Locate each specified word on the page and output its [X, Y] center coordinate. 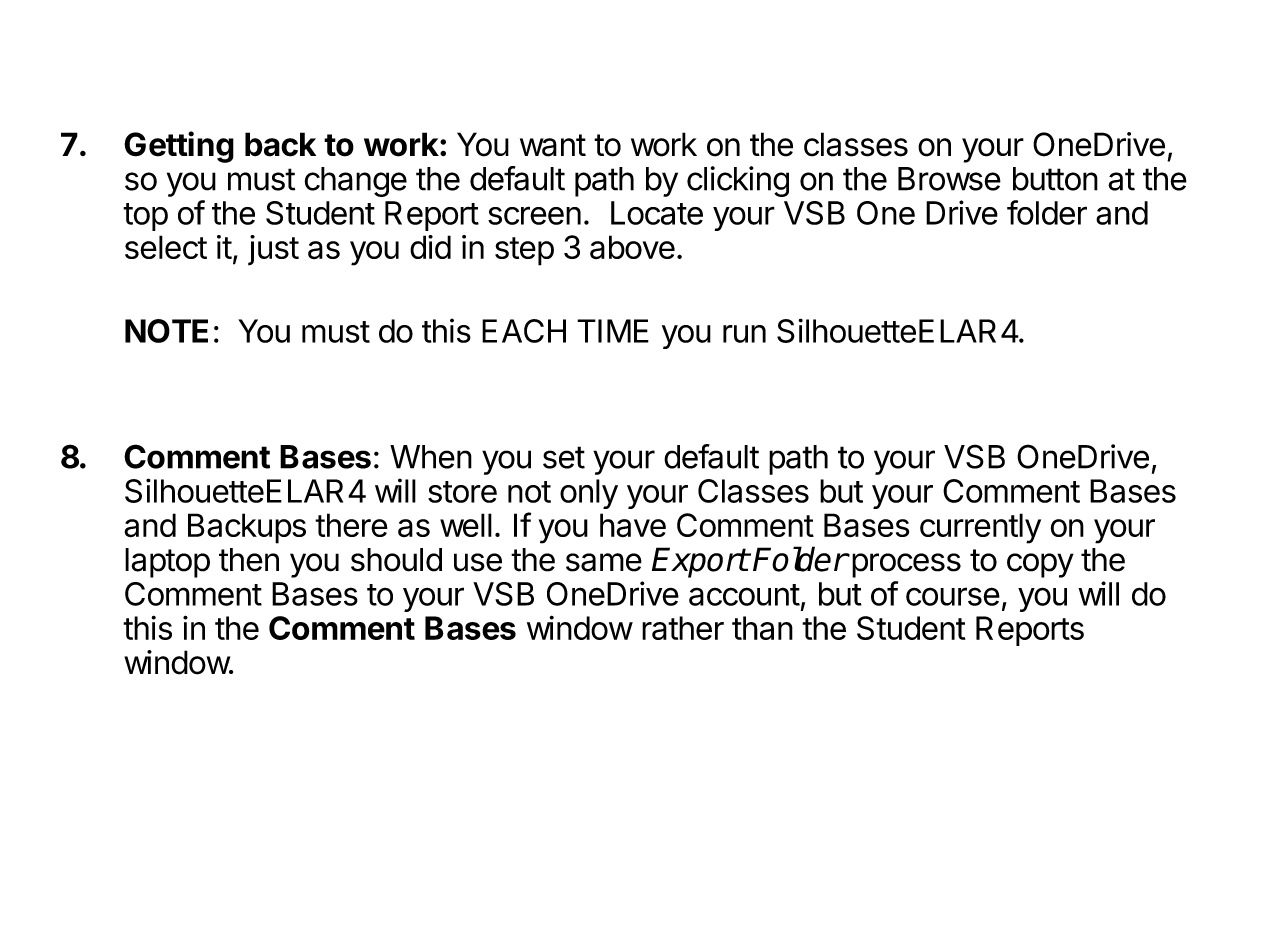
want [553, 145]
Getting [179, 147]
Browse [949, 179]
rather [683, 628]
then [249, 560]
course [953, 596]
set [564, 457]
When [431, 457]
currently [980, 528]
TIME [613, 331]
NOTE [166, 331]
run [744, 334]
